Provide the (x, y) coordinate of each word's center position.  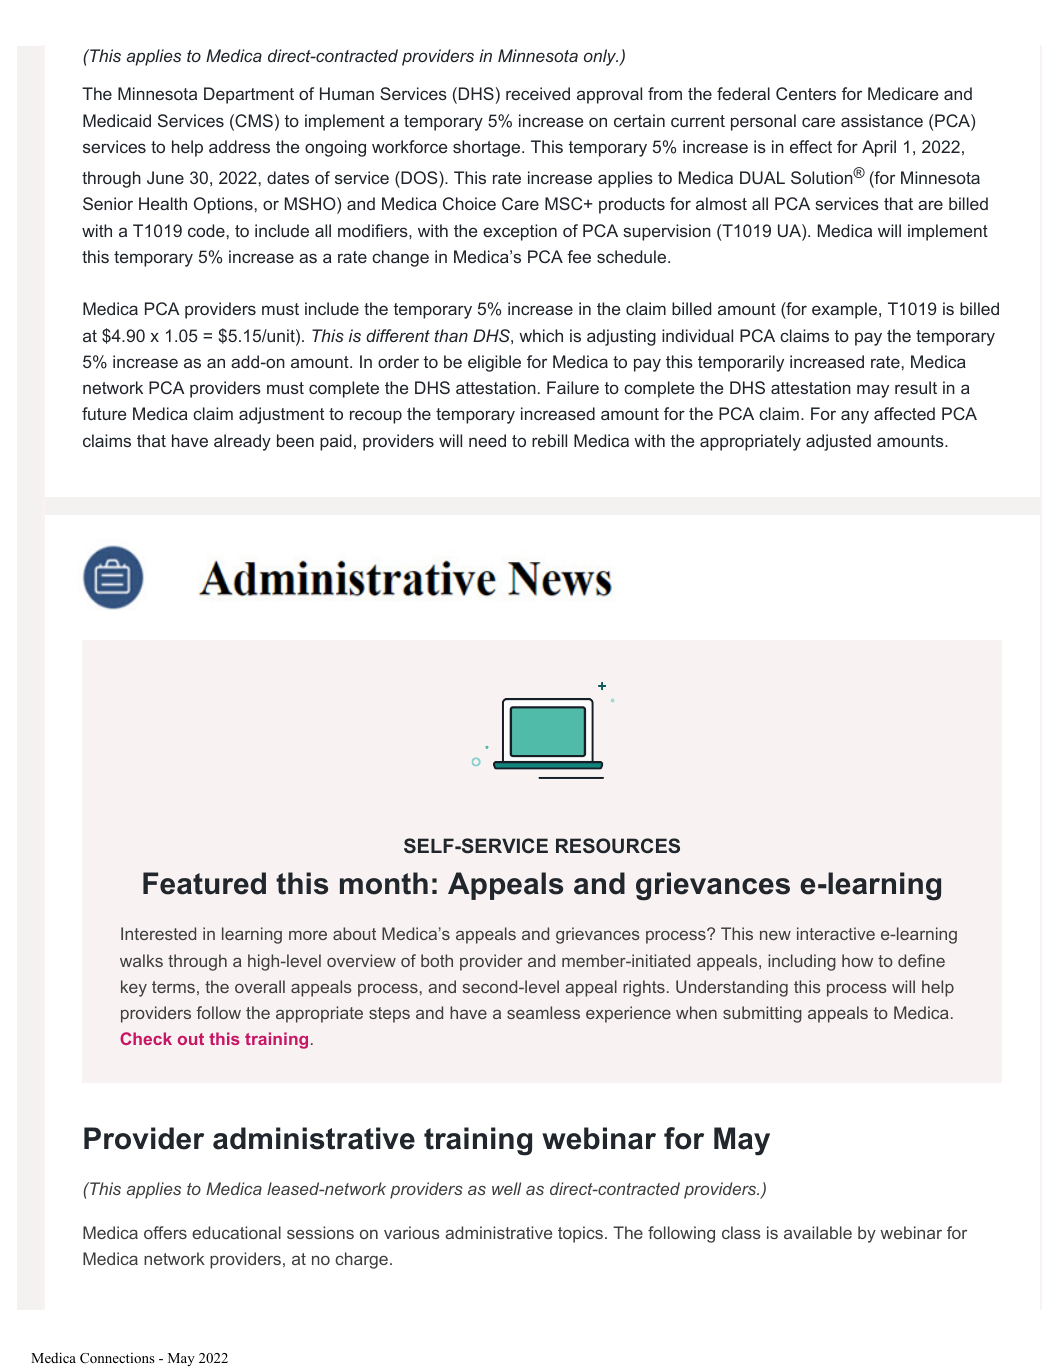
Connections (117, 1357)
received (538, 93)
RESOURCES (618, 845)
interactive (836, 933)
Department (249, 95)
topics (580, 1234)
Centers (806, 93)
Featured (204, 883)
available (818, 1232)
